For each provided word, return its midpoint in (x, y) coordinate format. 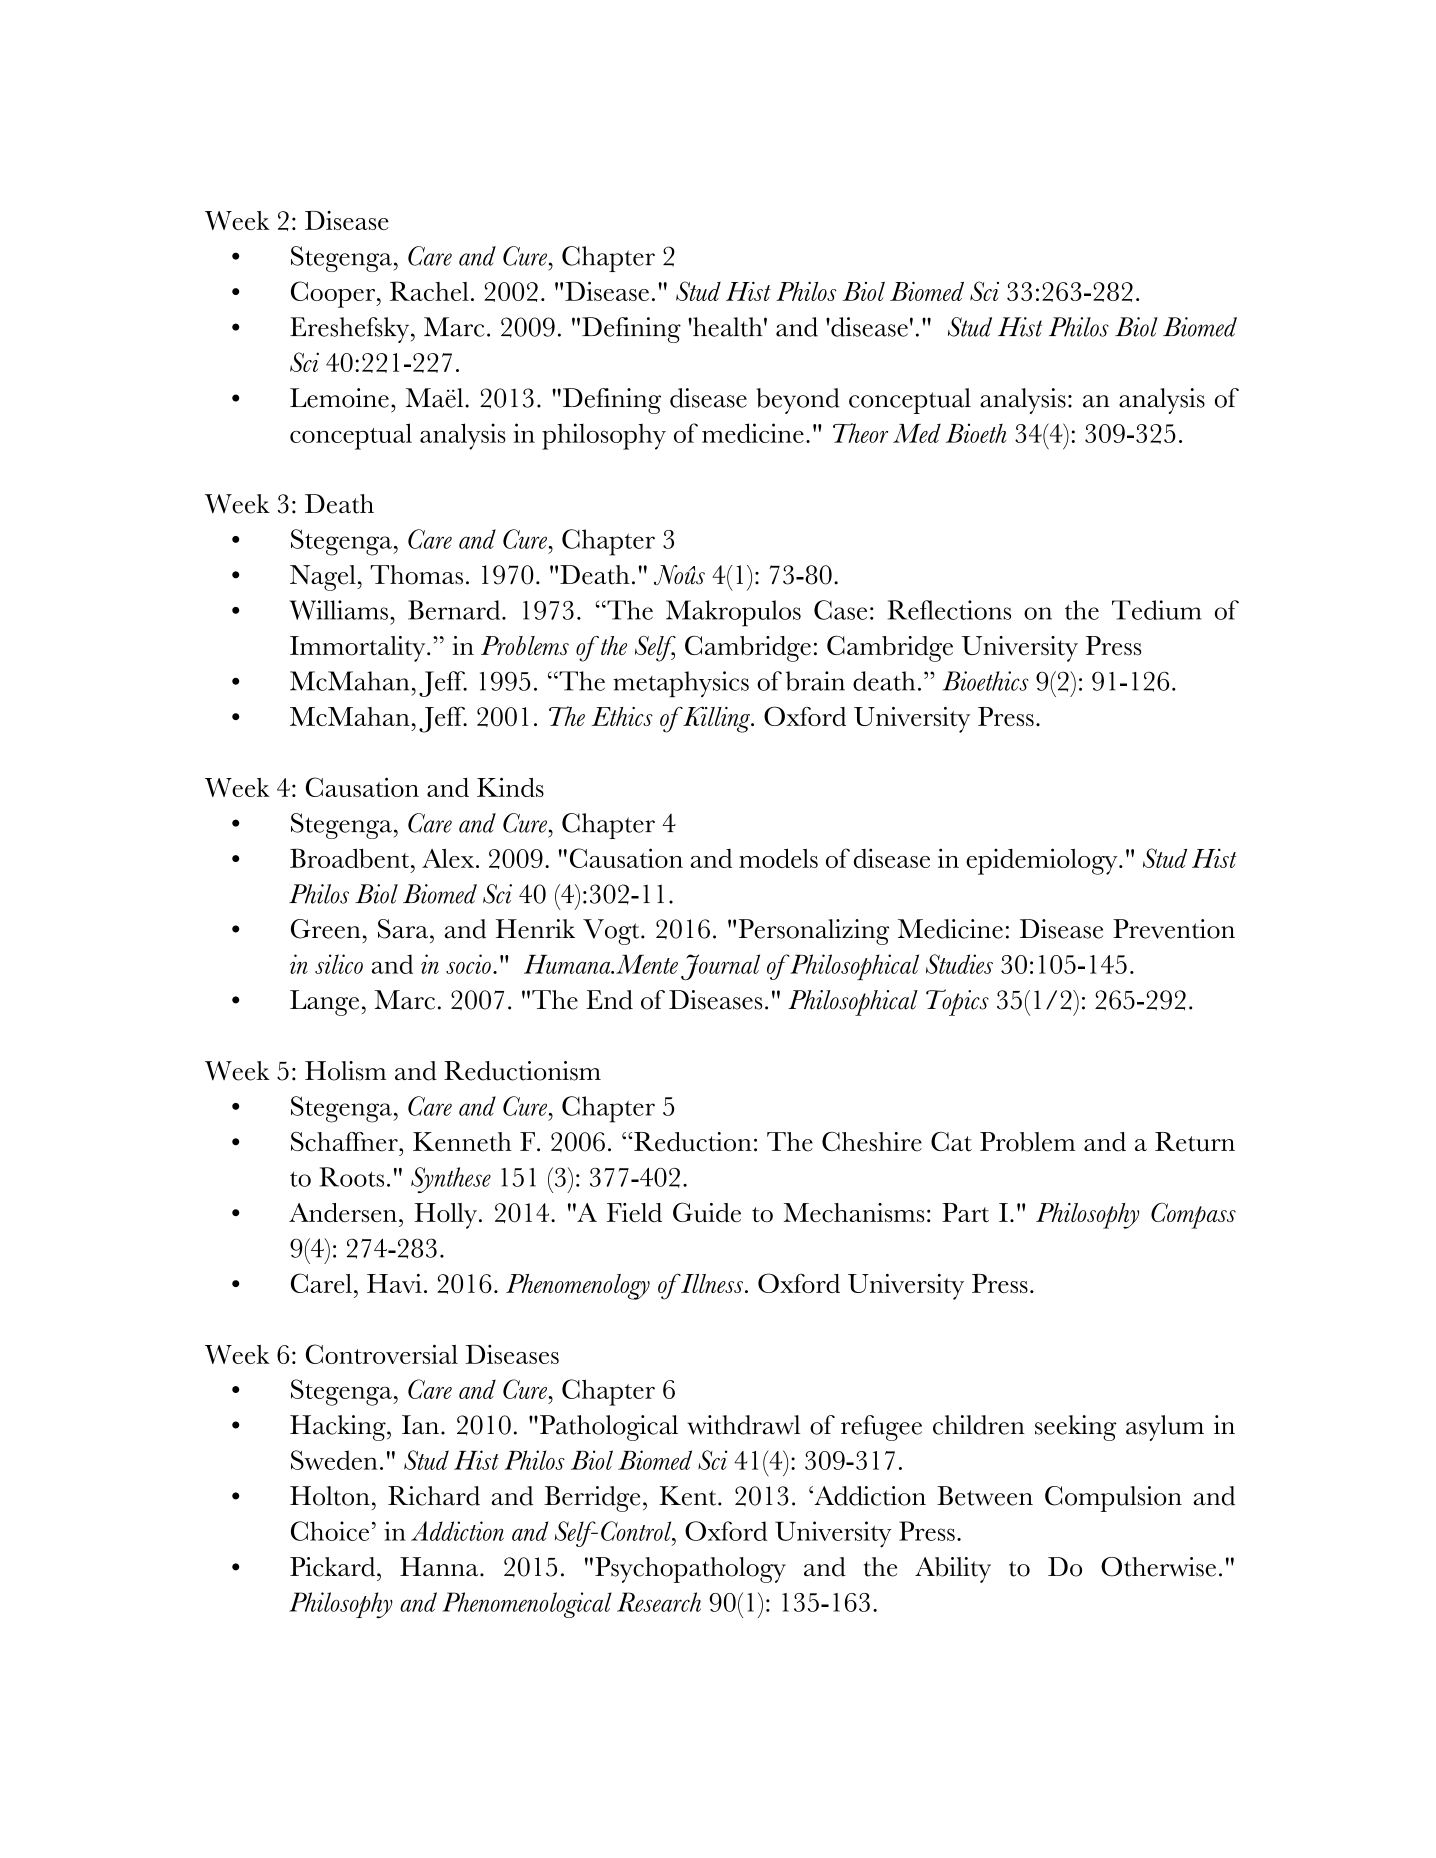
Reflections (949, 610)
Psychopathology (690, 1570)
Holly (445, 1216)
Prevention (1174, 929)
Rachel (429, 291)
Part (965, 1212)
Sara (403, 929)
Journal (720, 967)
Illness (711, 1283)
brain (815, 681)
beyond (798, 401)
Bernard (455, 610)
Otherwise (1158, 1567)
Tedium (1157, 610)
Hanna (440, 1566)
